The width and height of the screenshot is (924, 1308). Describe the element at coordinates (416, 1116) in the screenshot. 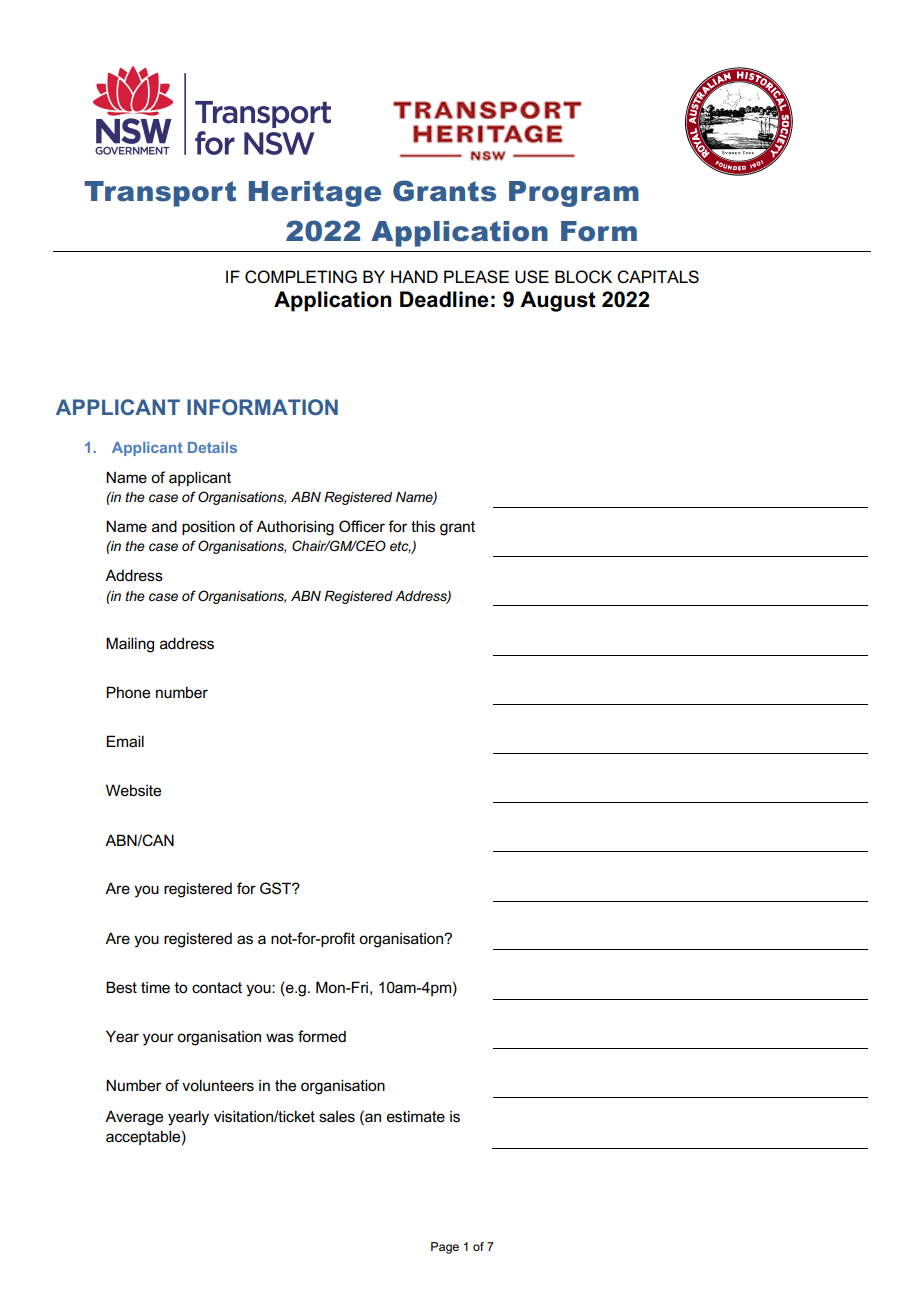

I see `estimate` at that location.
